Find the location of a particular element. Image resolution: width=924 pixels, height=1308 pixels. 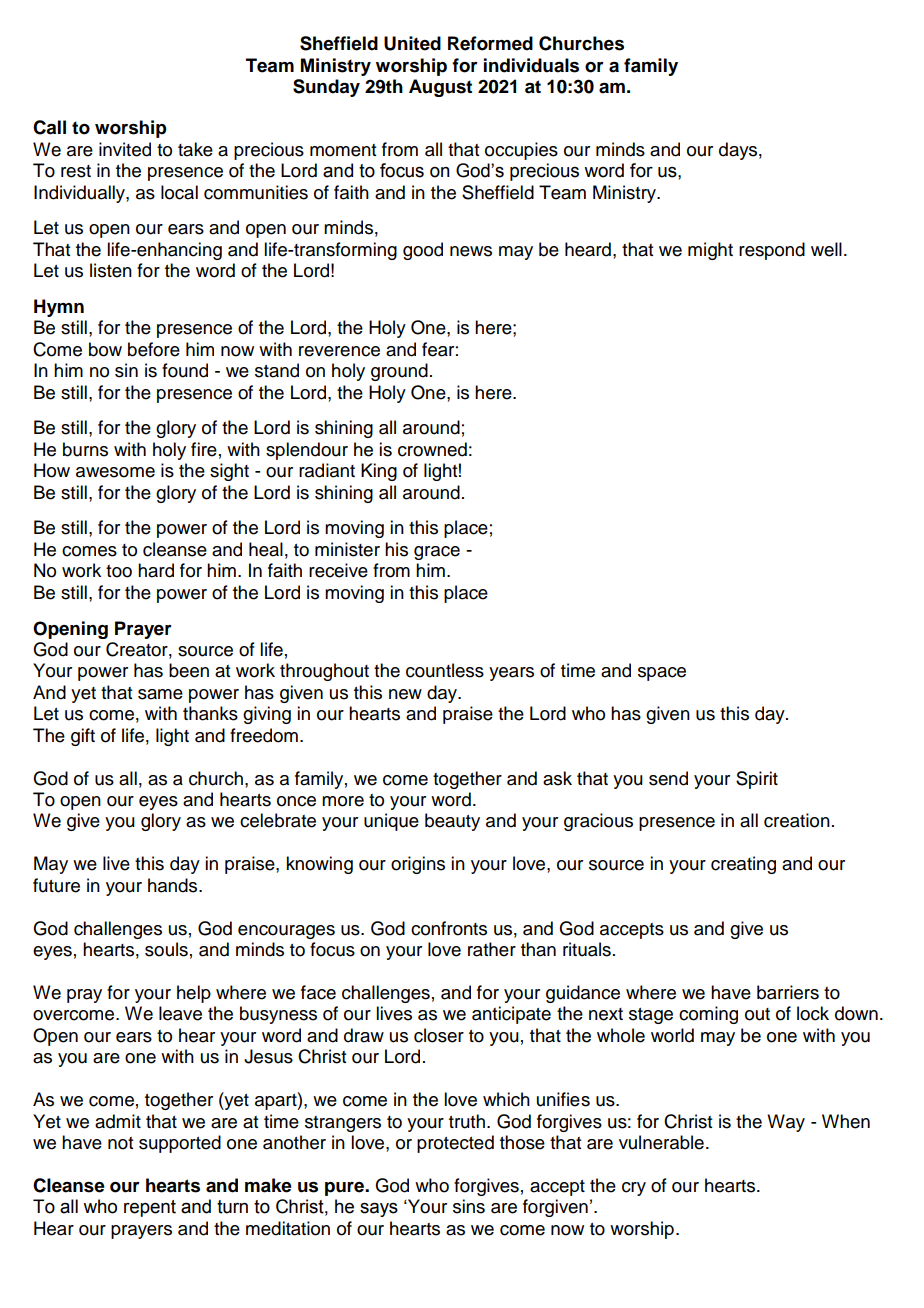

ground is located at coordinates (399, 372).
